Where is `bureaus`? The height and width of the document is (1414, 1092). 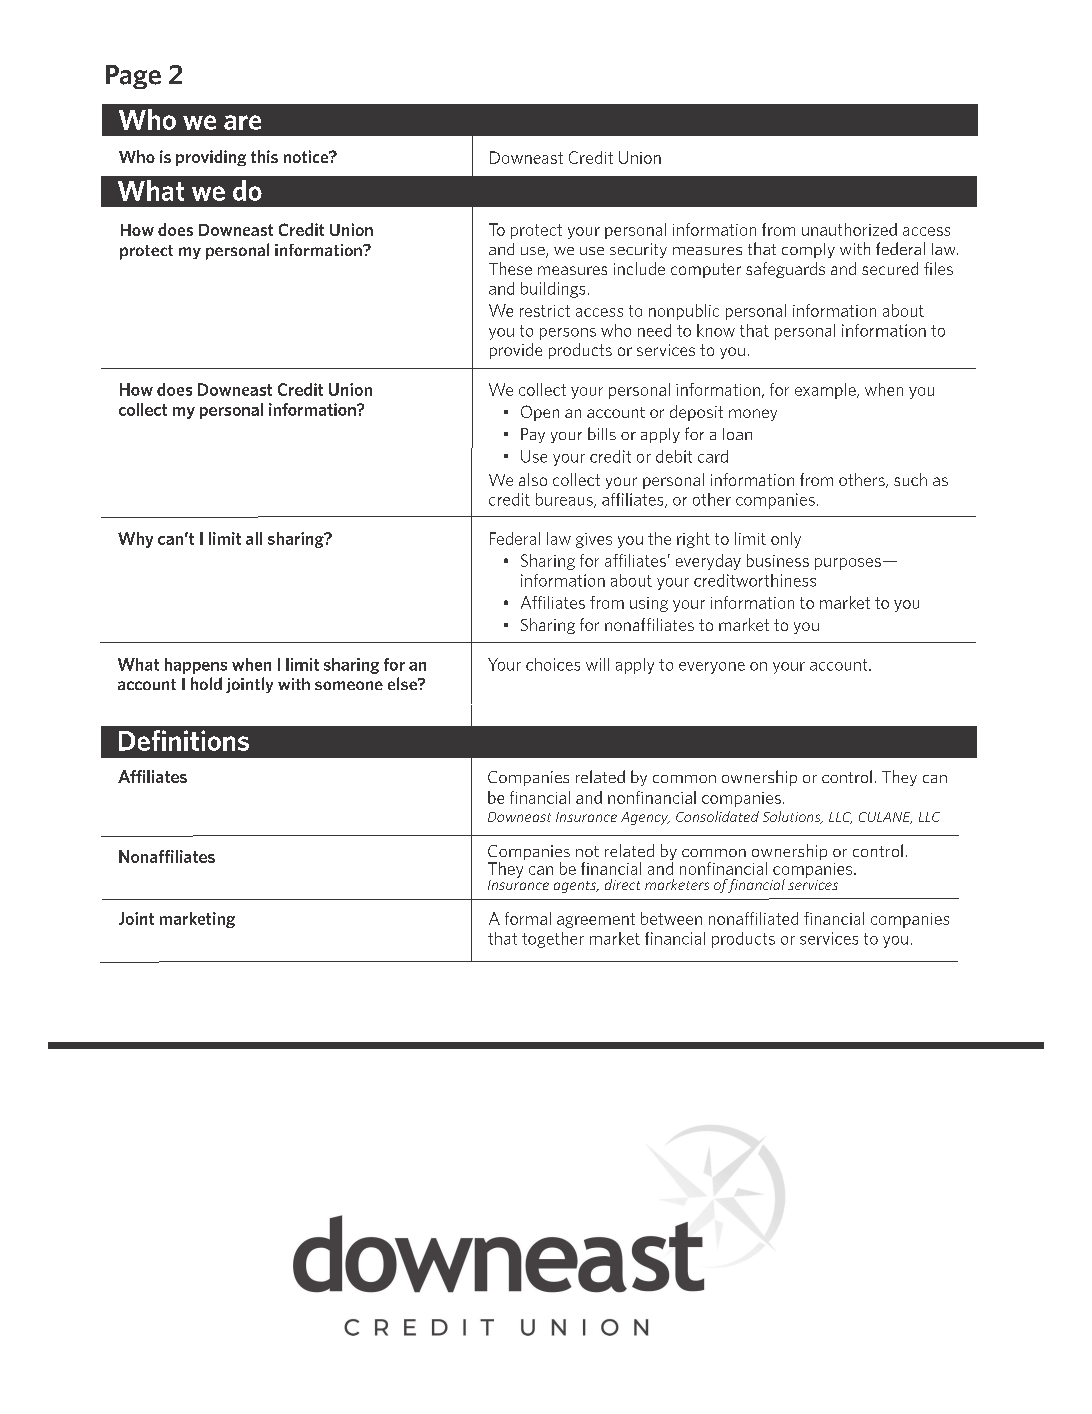
bureaus is located at coordinates (565, 500).
